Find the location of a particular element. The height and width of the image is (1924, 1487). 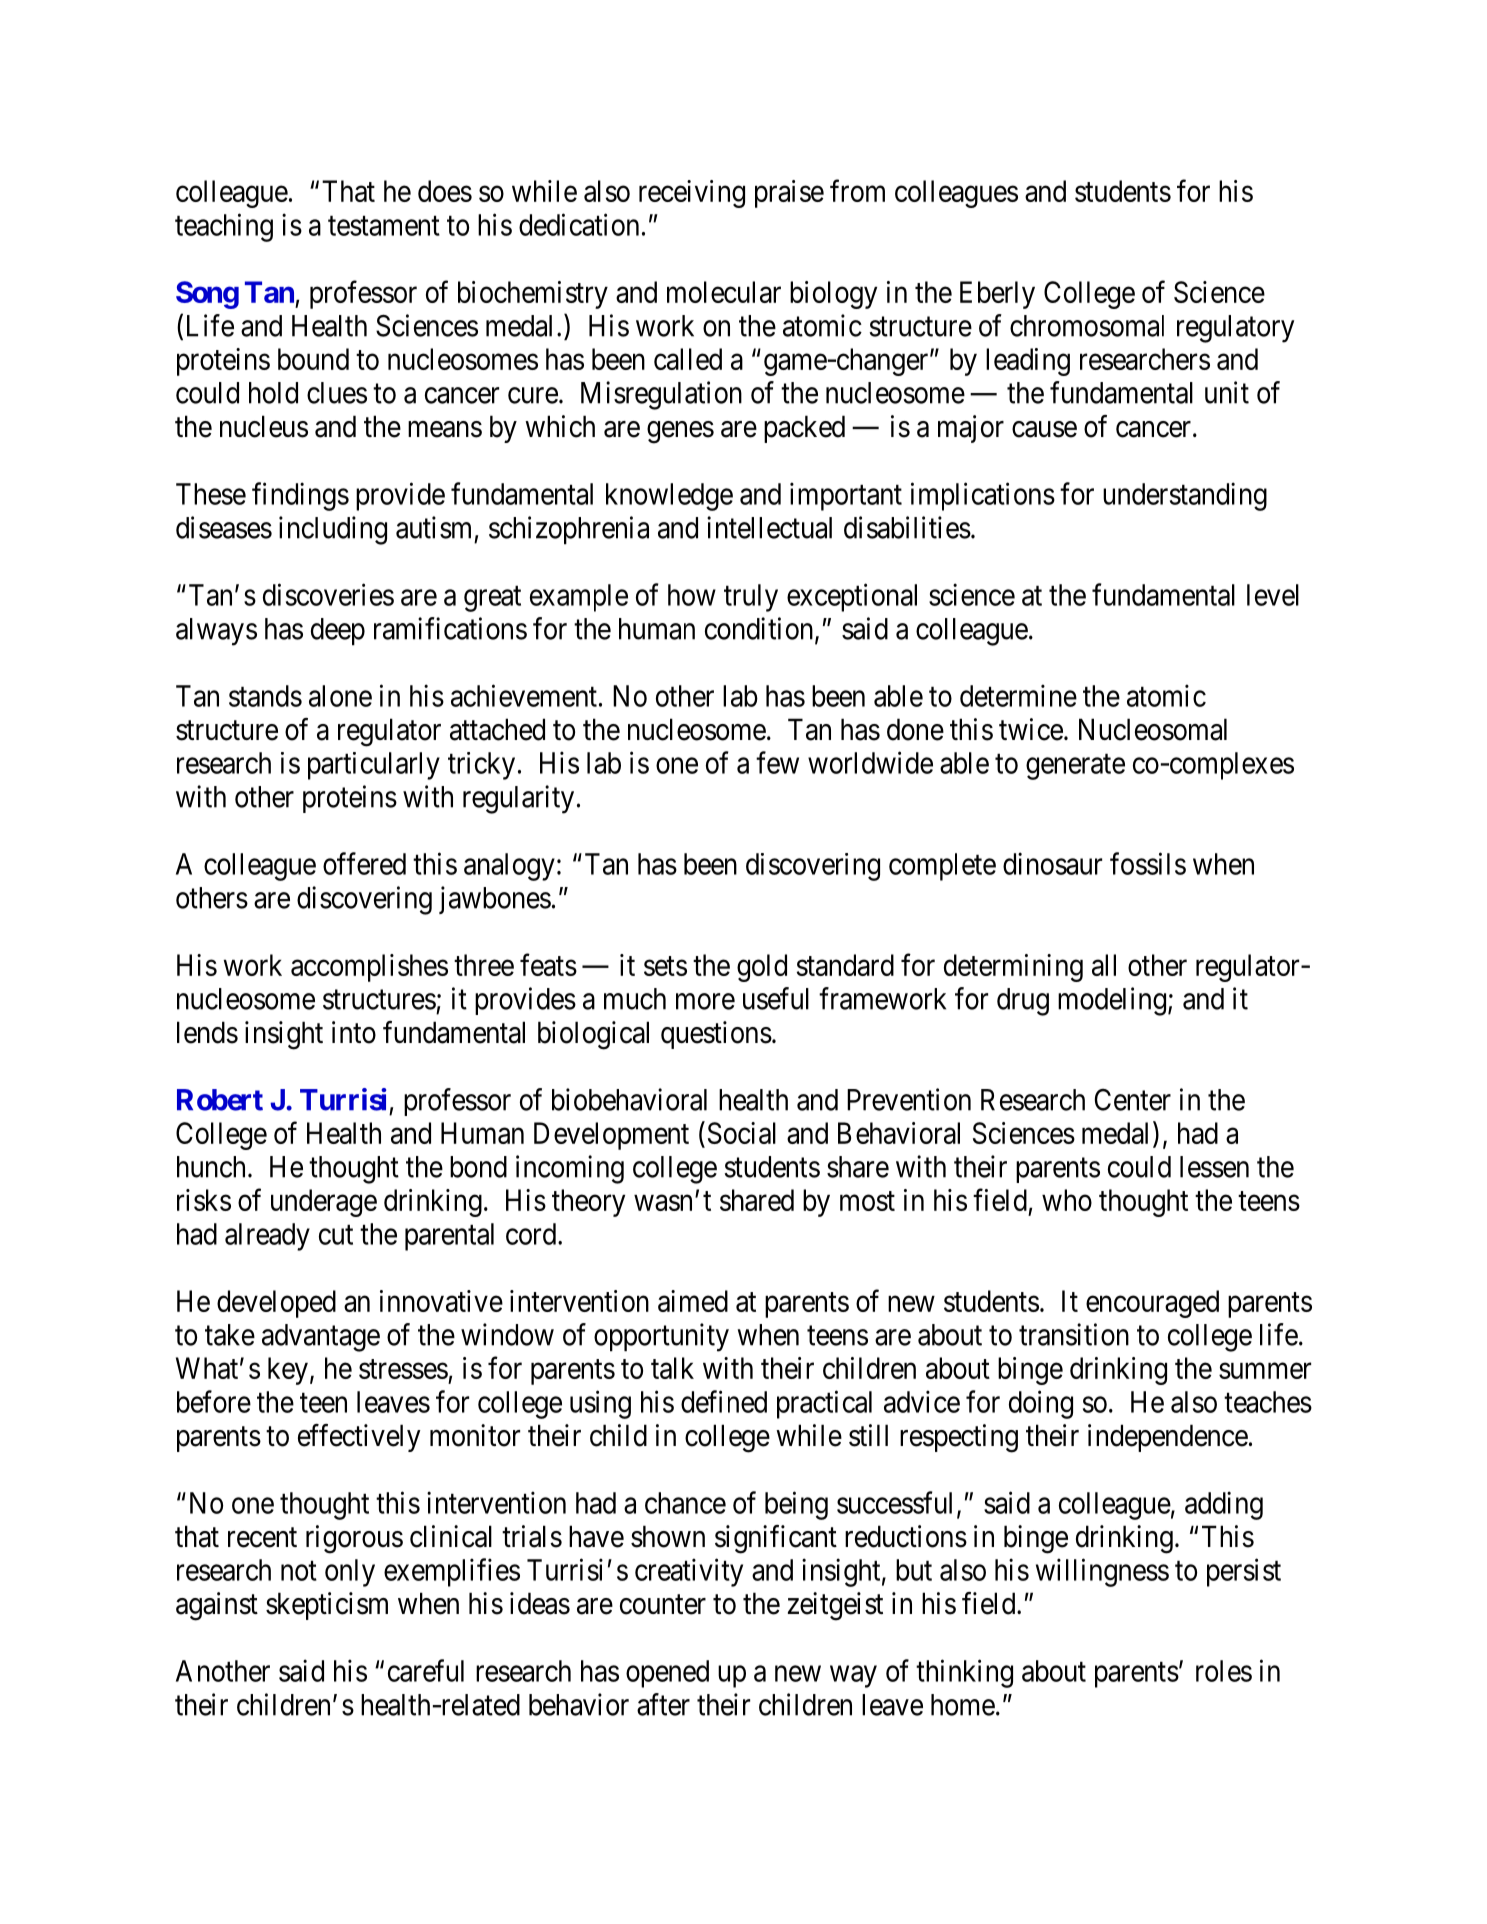

truly is located at coordinates (751, 598).
